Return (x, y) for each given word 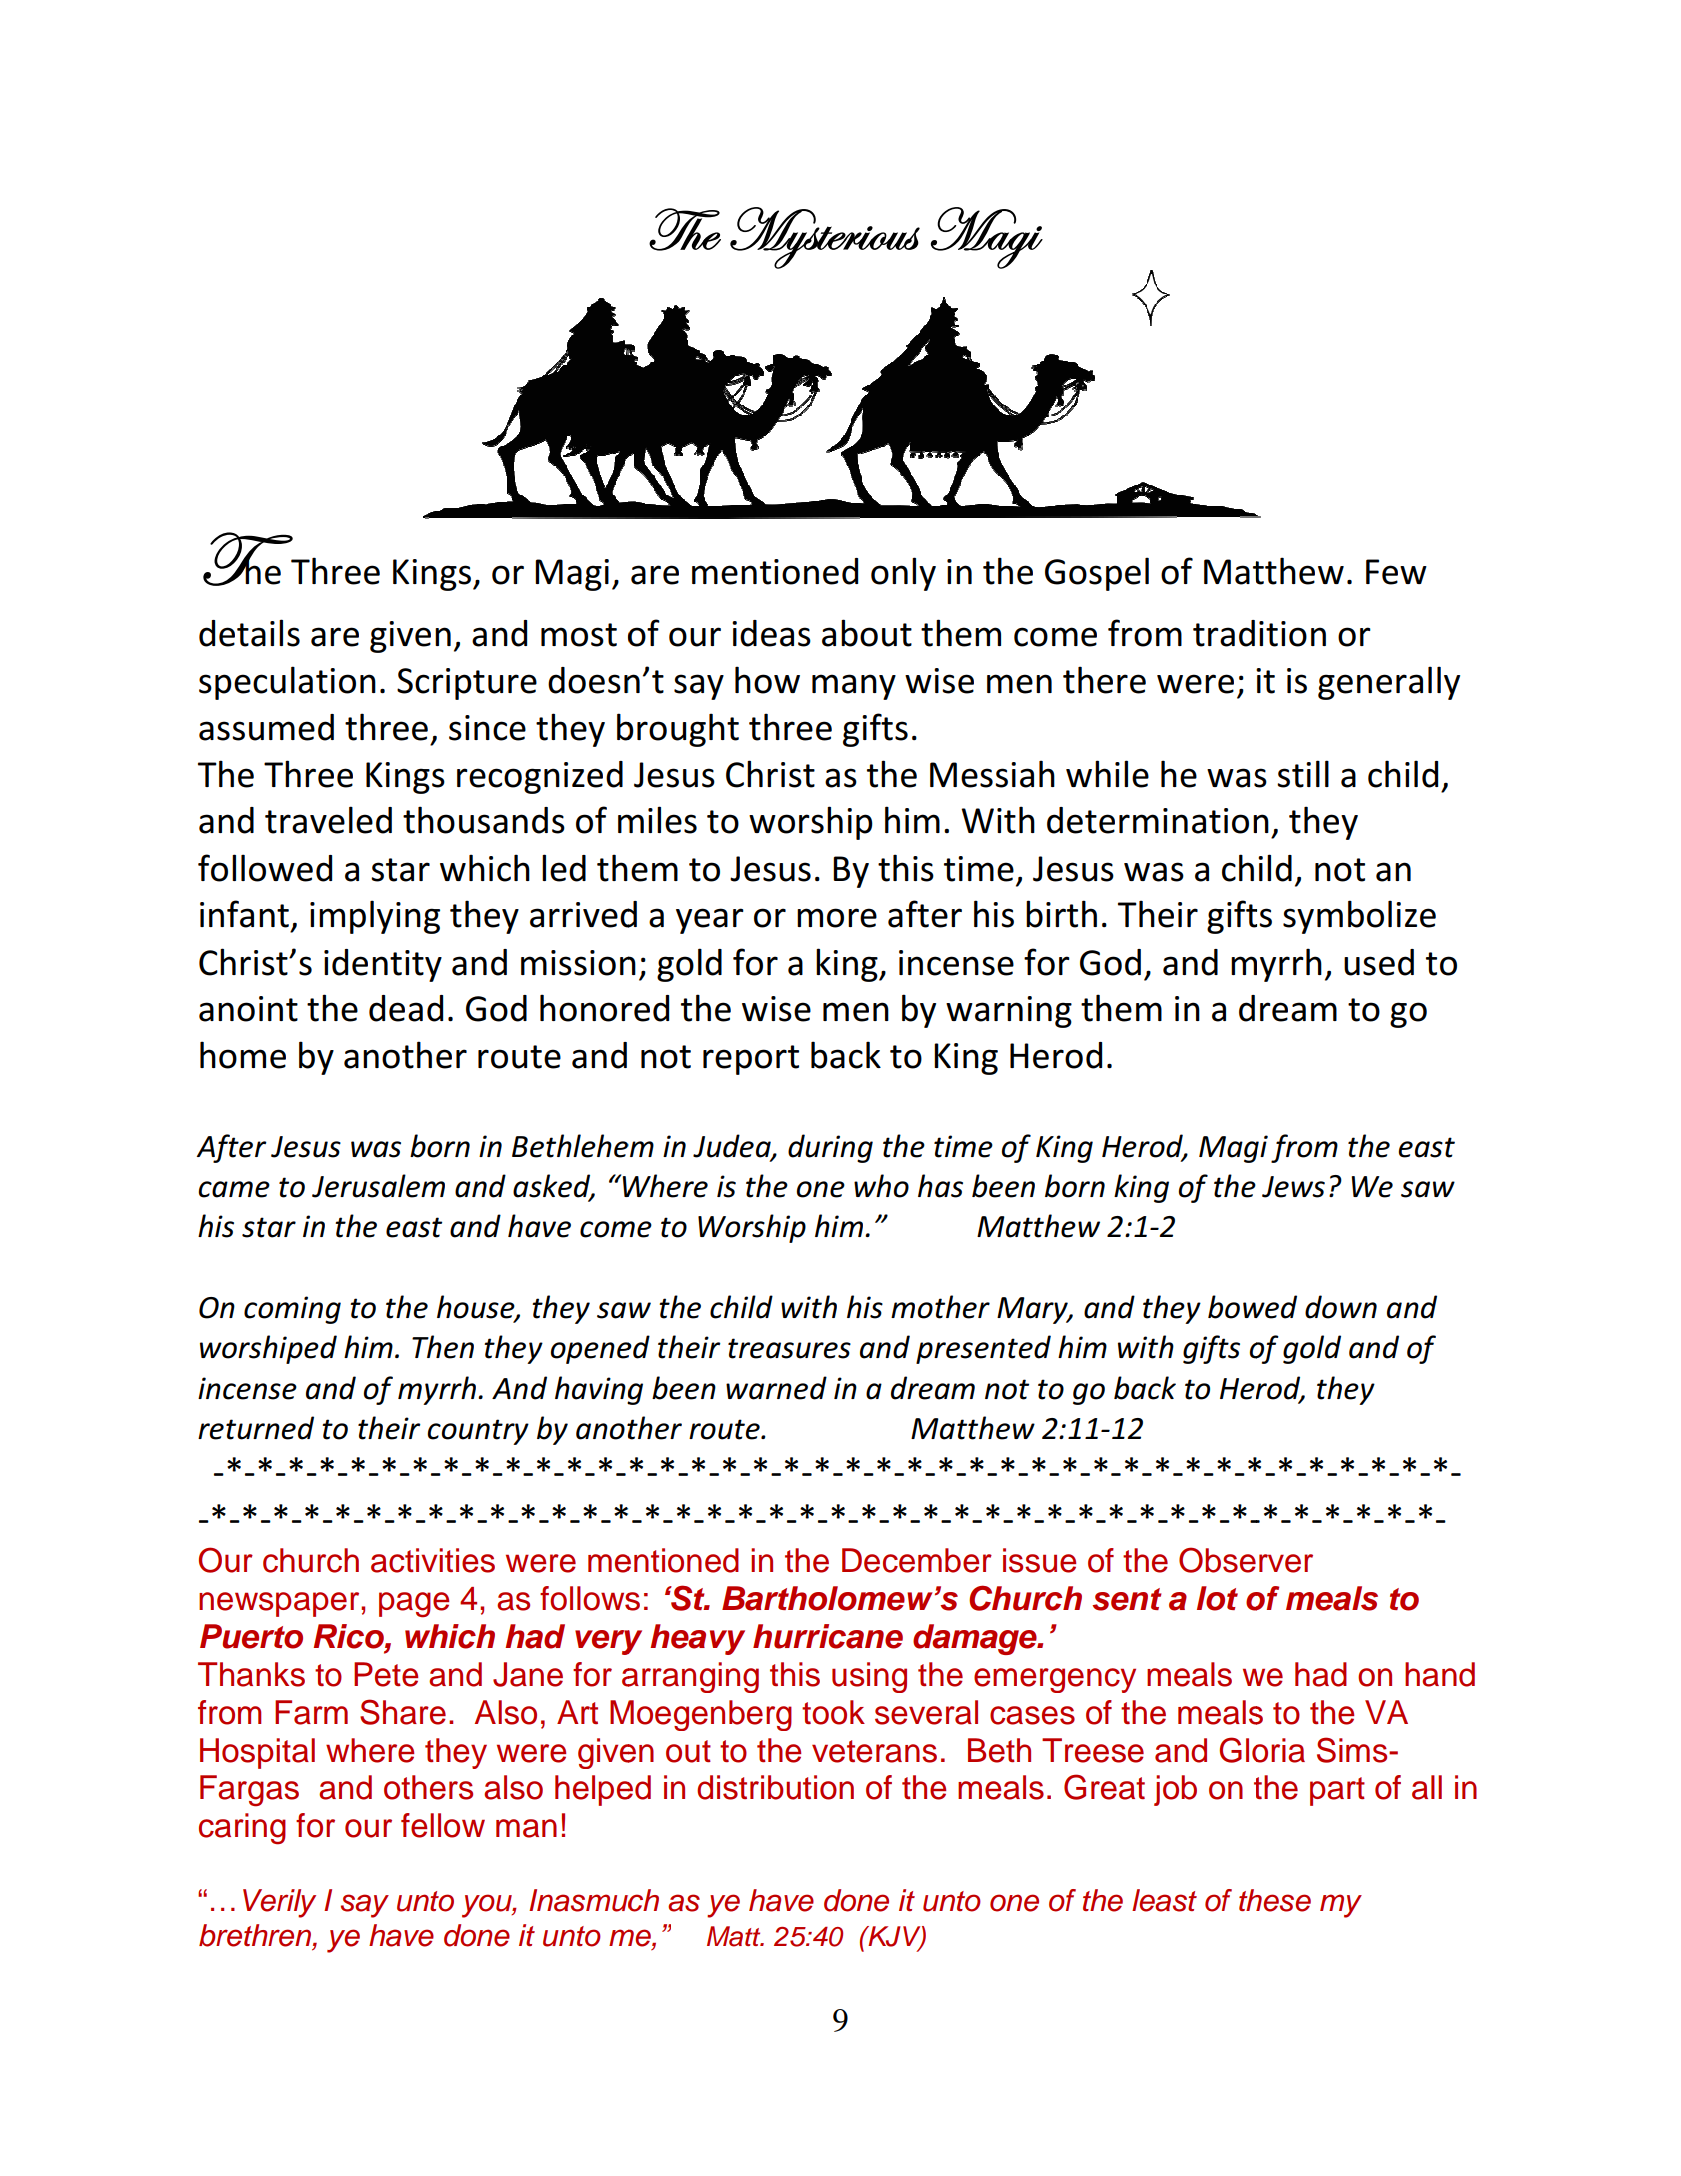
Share (403, 1712)
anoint (248, 1009)
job (1175, 1790)
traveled (328, 820)
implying (375, 917)
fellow (443, 1825)
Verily (279, 1903)
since (487, 728)
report (751, 1060)
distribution (775, 1787)
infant (244, 914)
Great (1104, 1787)
